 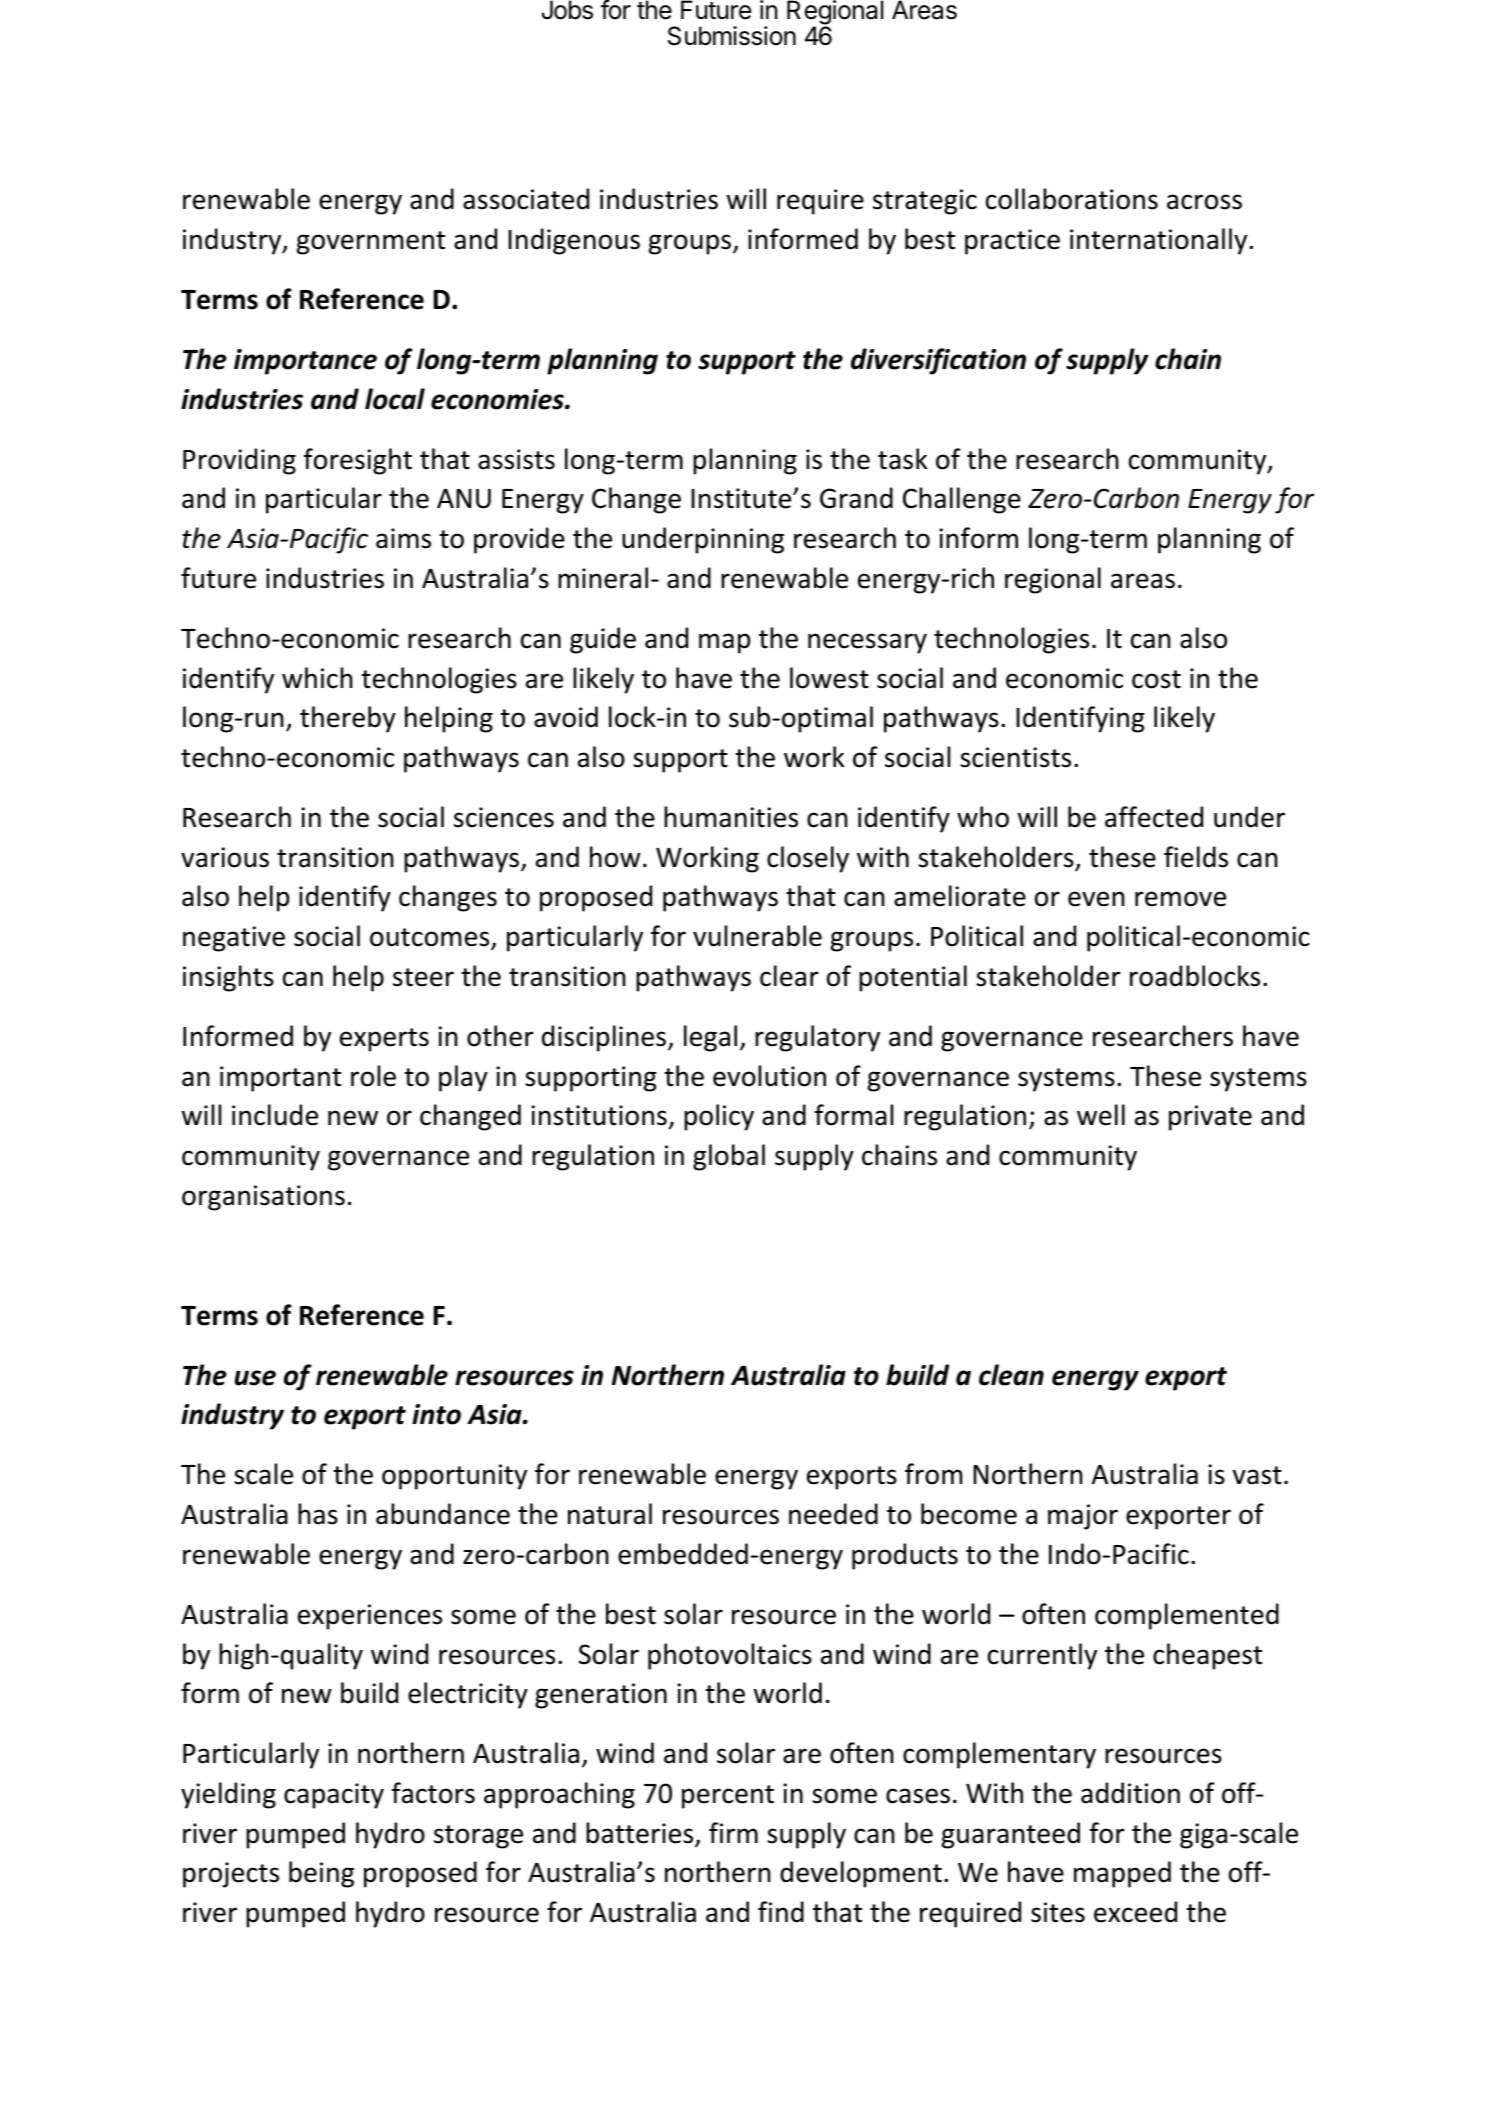 I want to click on even, so click(x=1096, y=899).
